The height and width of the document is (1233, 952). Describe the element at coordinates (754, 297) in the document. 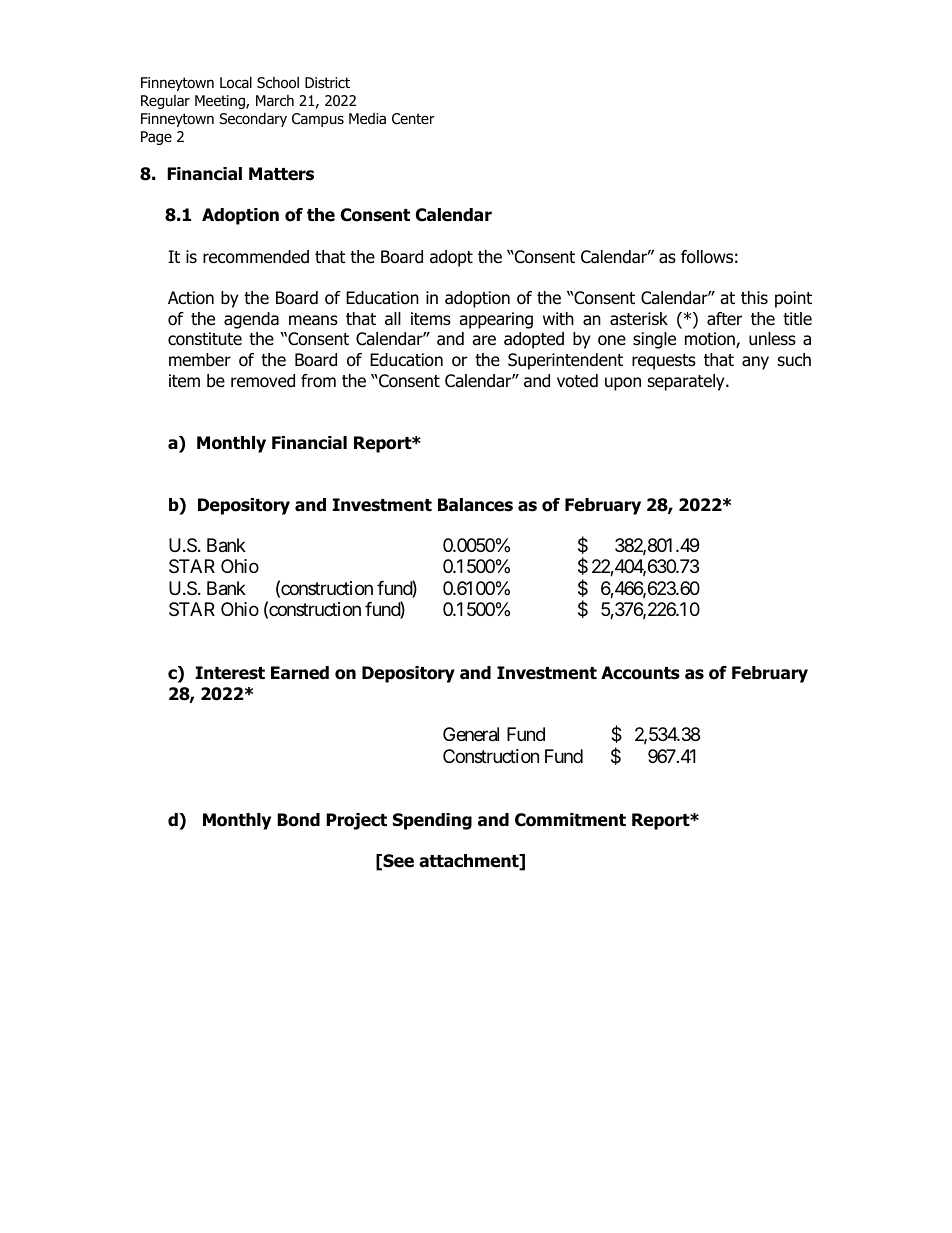

I see `this` at that location.
